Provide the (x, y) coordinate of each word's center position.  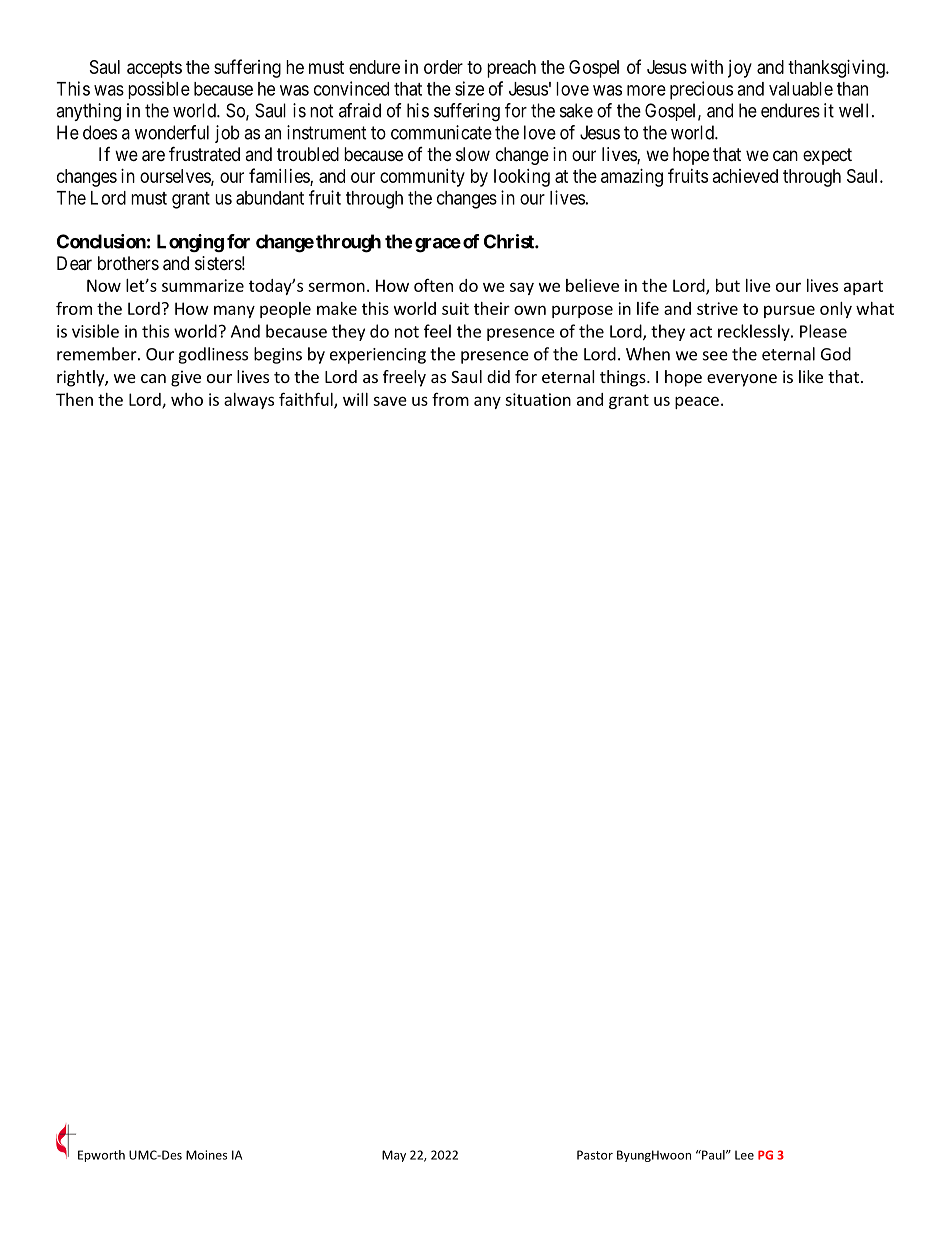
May (394, 1156)
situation (538, 399)
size (469, 88)
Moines (206, 1155)
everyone (742, 380)
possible (159, 90)
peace (697, 402)
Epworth (101, 1156)
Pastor (595, 1155)
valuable (801, 89)
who (187, 399)
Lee (744, 1155)
